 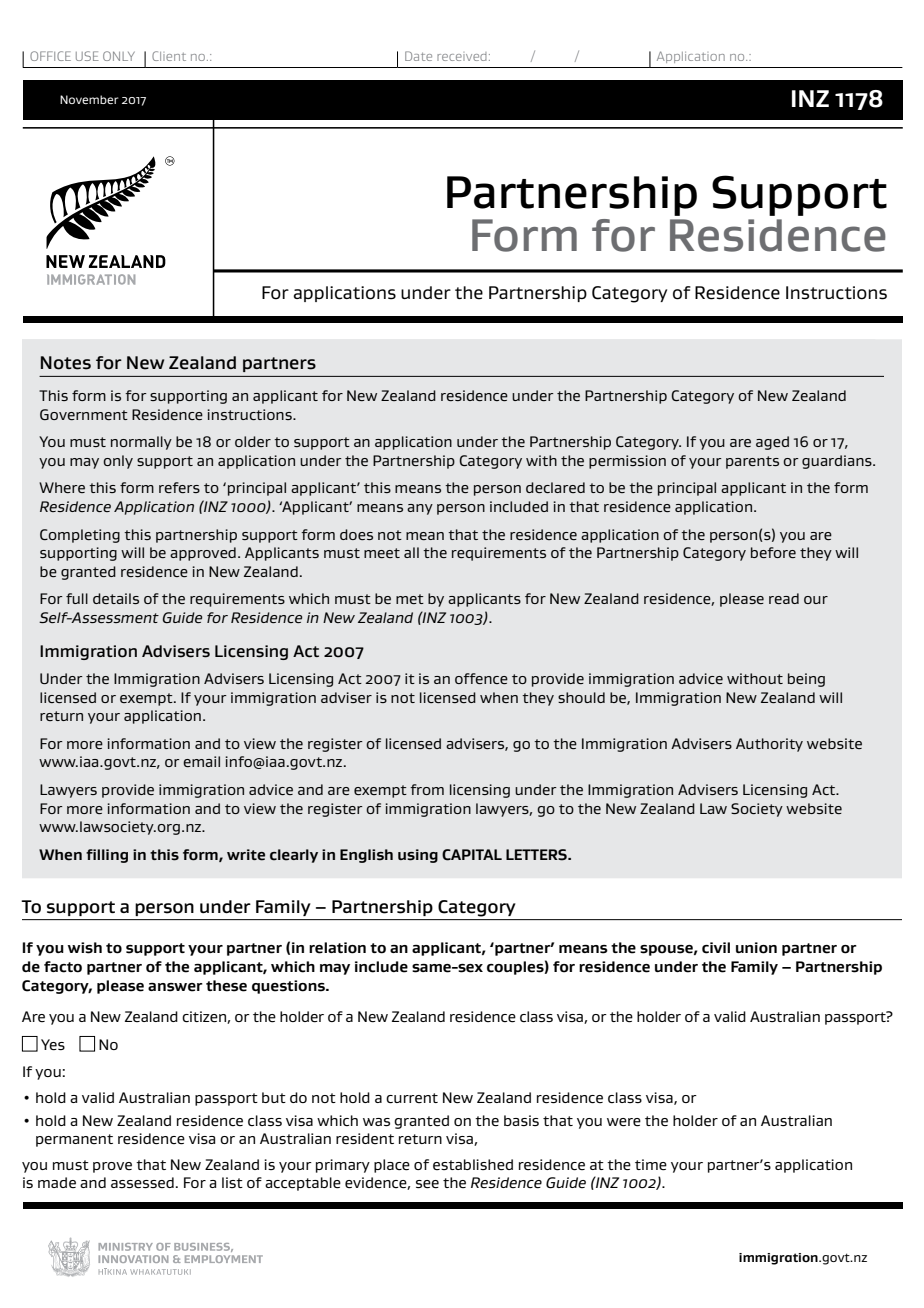 What do you see at coordinates (107, 856) in the image?
I see `filling` at bounding box center [107, 856].
